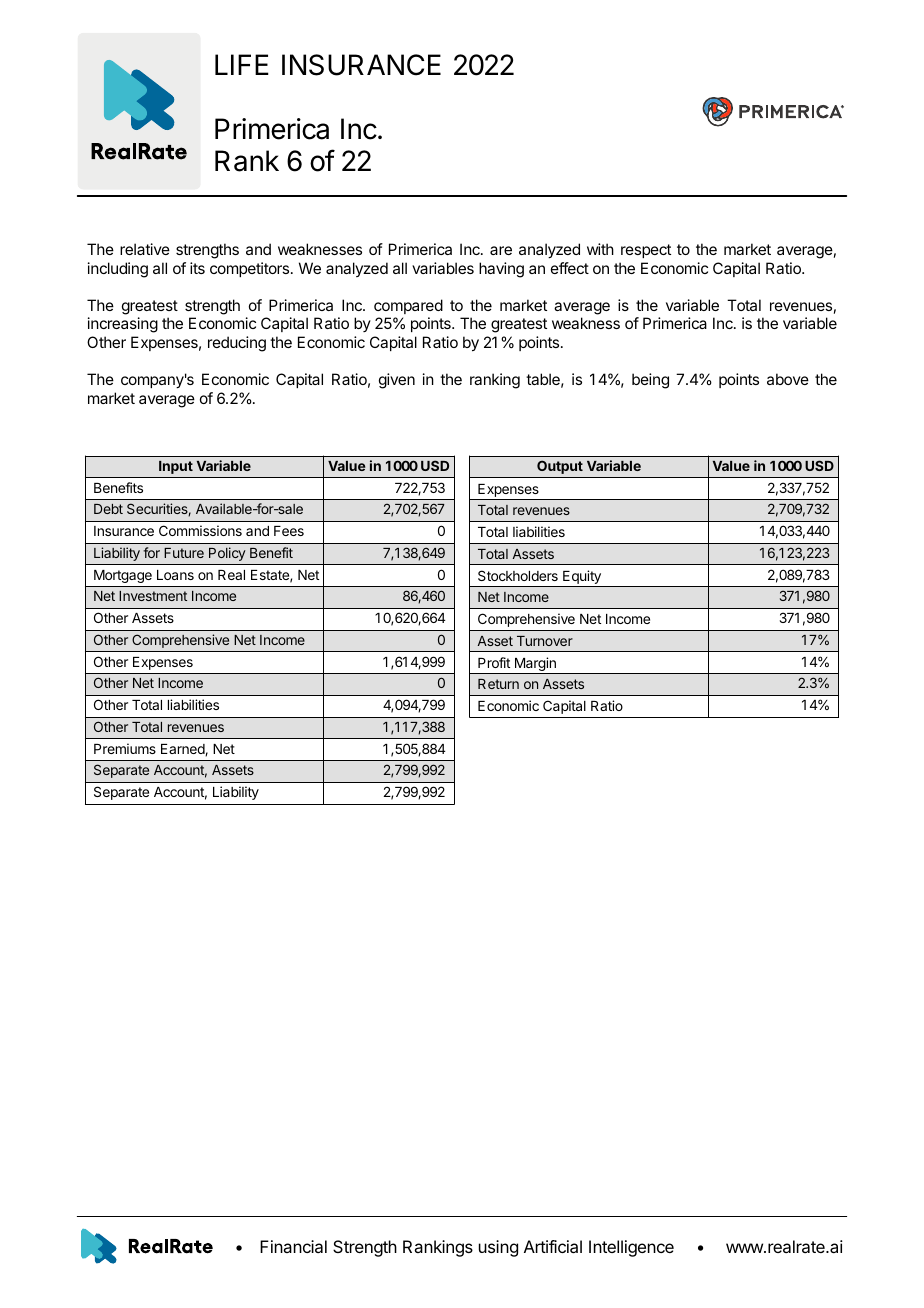 The width and height of the screenshot is (924, 1308). What do you see at coordinates (535, 665) in the screenshot?
I see `Margin` at bounding box center [535, 665].
